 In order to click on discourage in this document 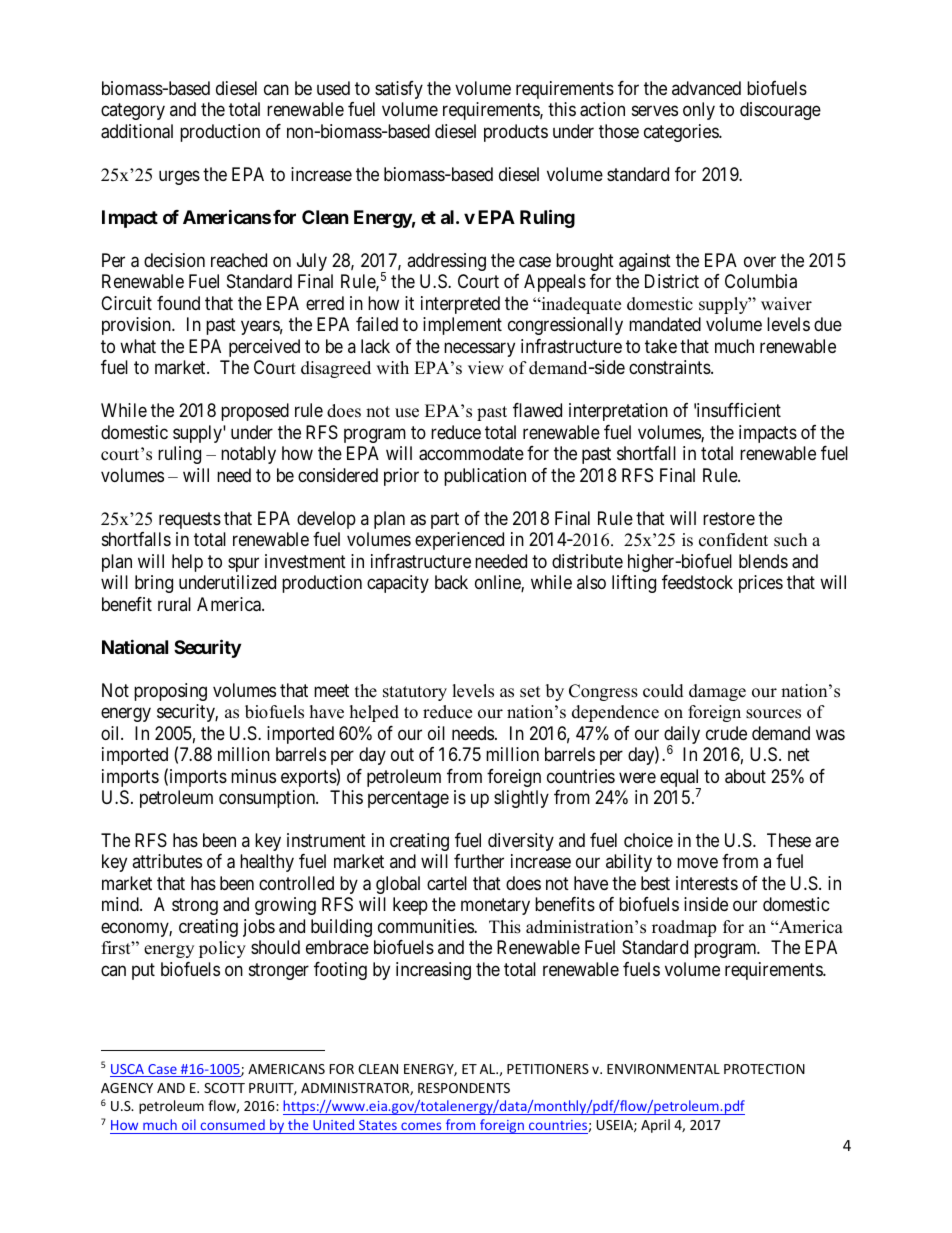, I will do `click(780, 111)`.
